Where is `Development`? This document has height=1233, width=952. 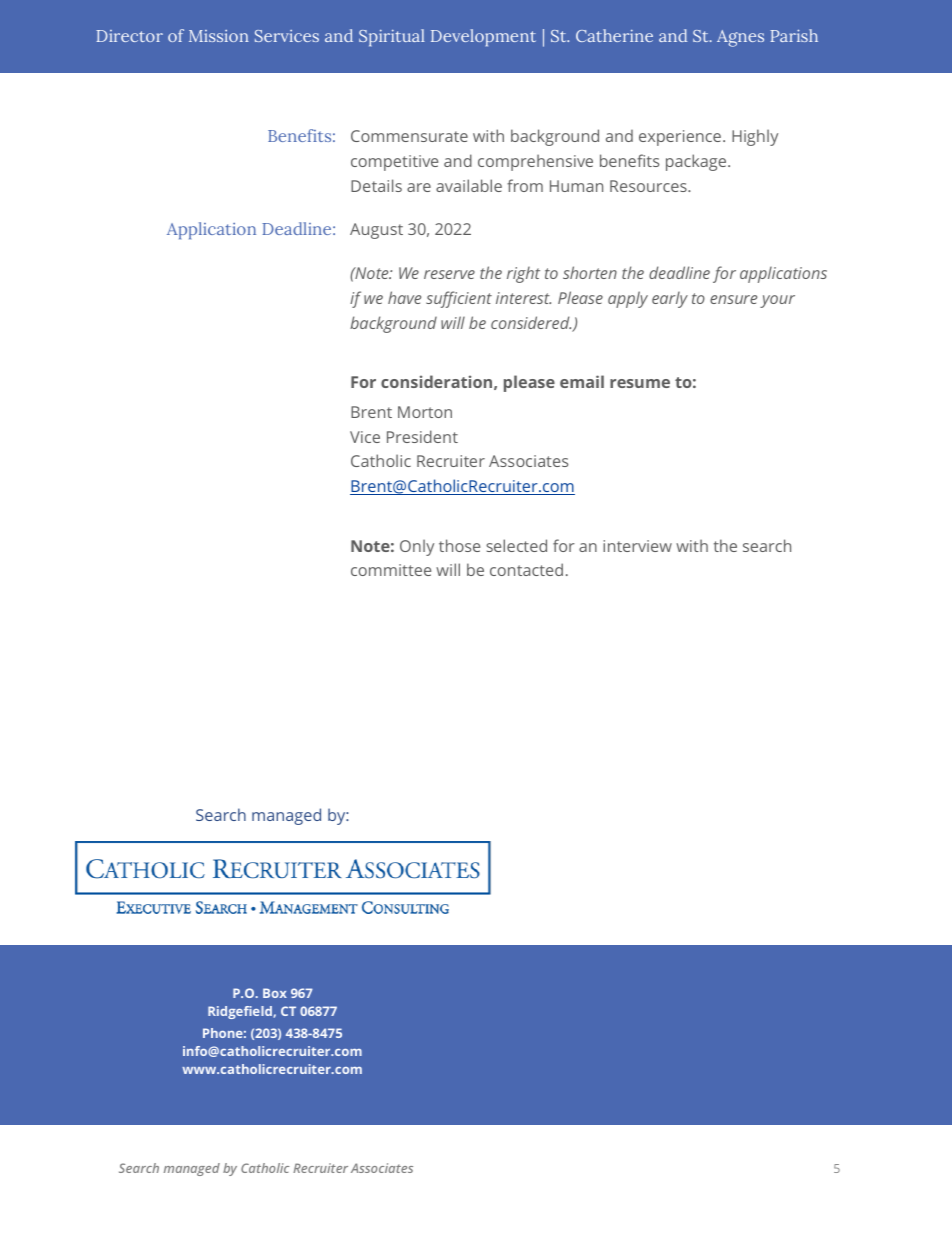
Development is located at coordinates (483, 38).
